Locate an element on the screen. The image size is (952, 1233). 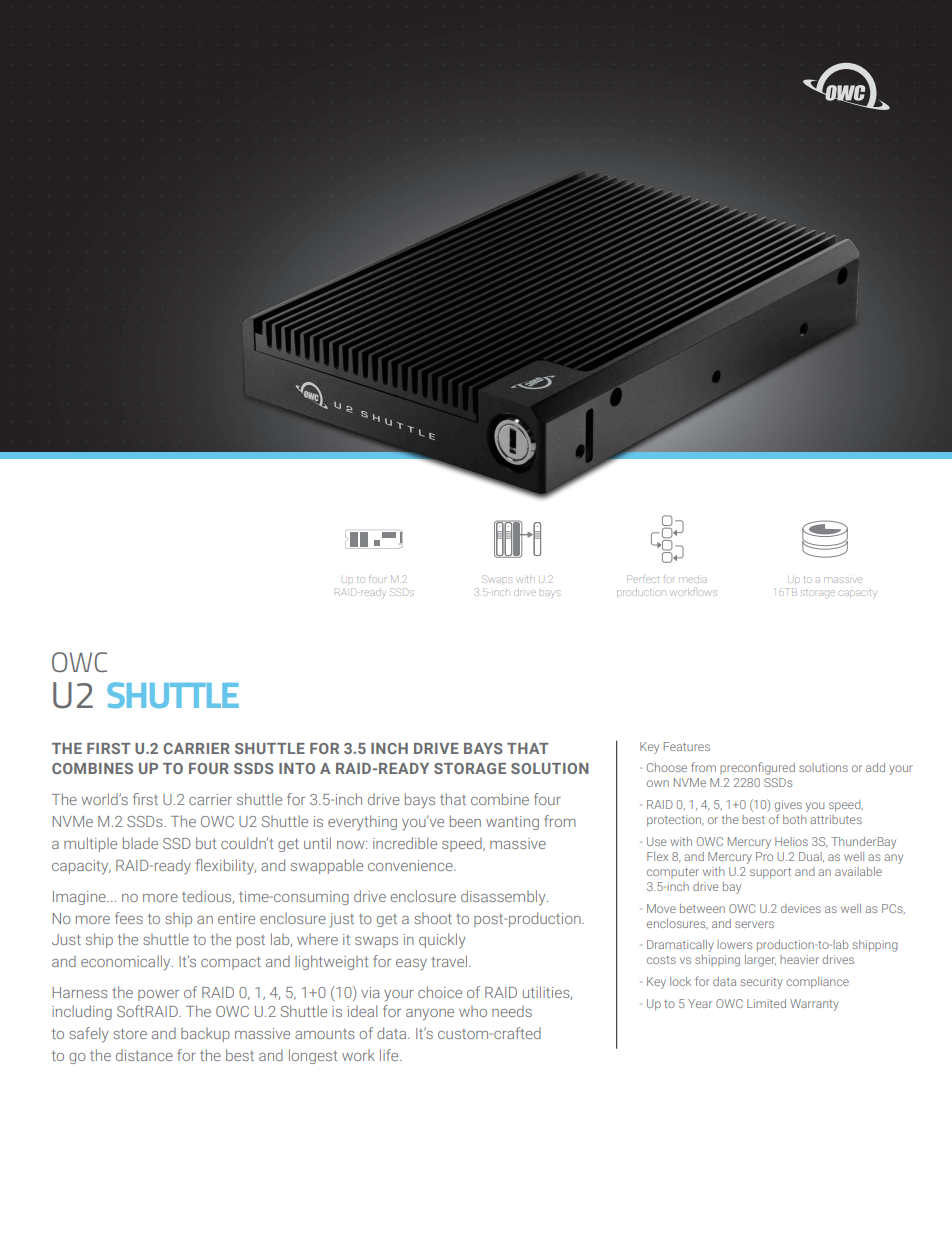
INTO is located at coordinates (297, 768).
